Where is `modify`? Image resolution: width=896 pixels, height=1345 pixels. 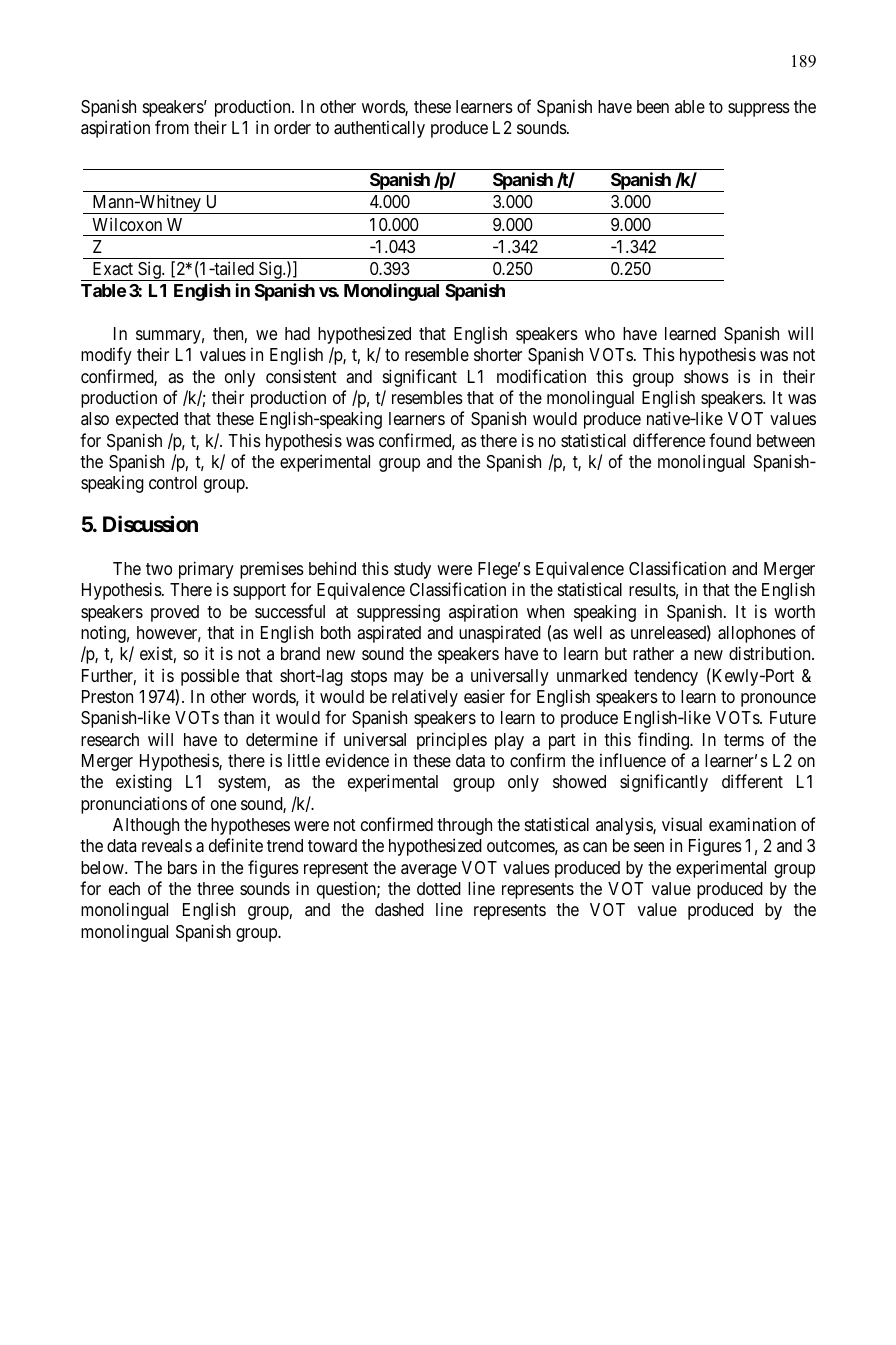
modify is located at coordinates (106, 356).
